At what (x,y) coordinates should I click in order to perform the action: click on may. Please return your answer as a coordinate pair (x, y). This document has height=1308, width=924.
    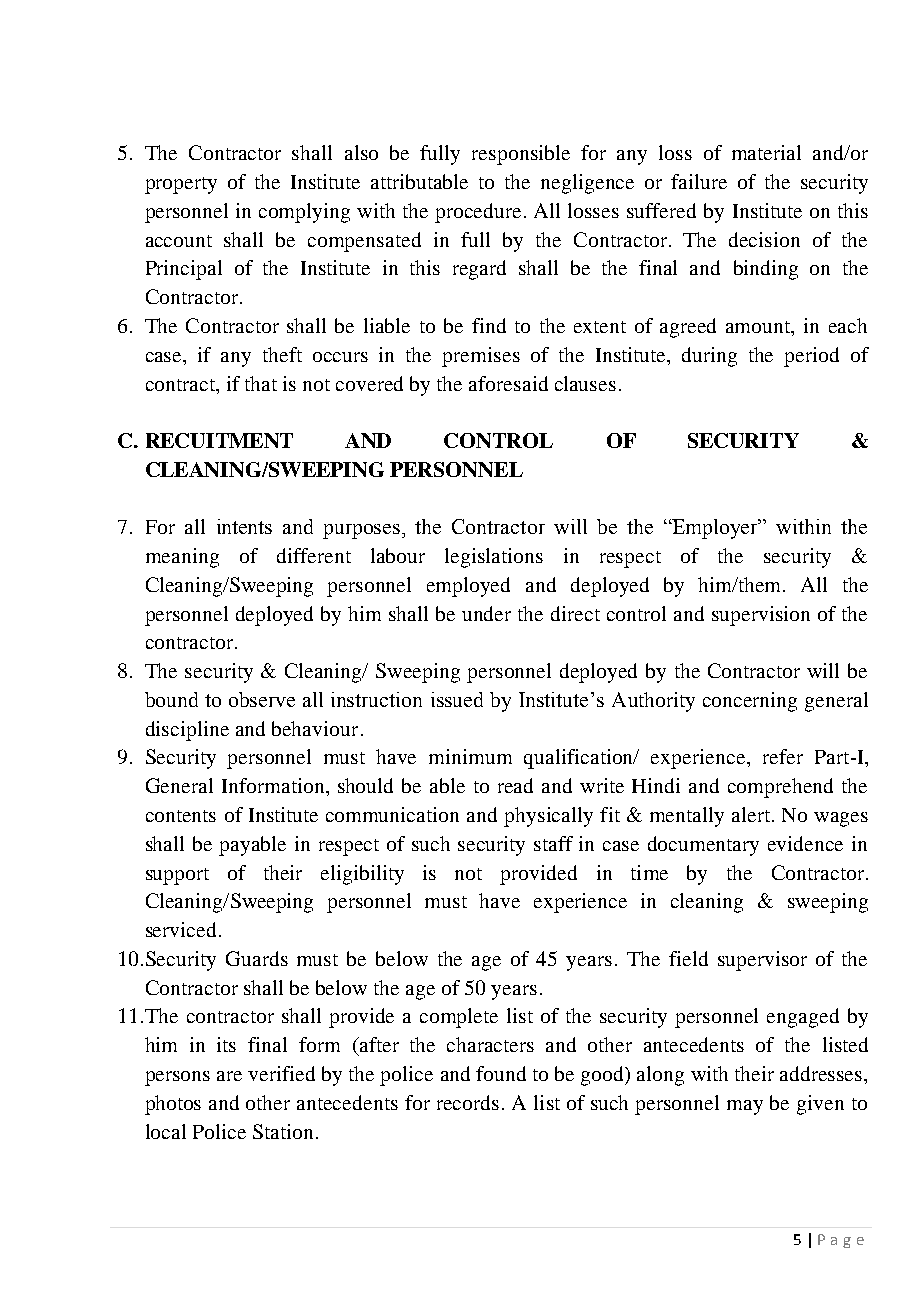
    Looking at the image, I should click on (745, 1107).
